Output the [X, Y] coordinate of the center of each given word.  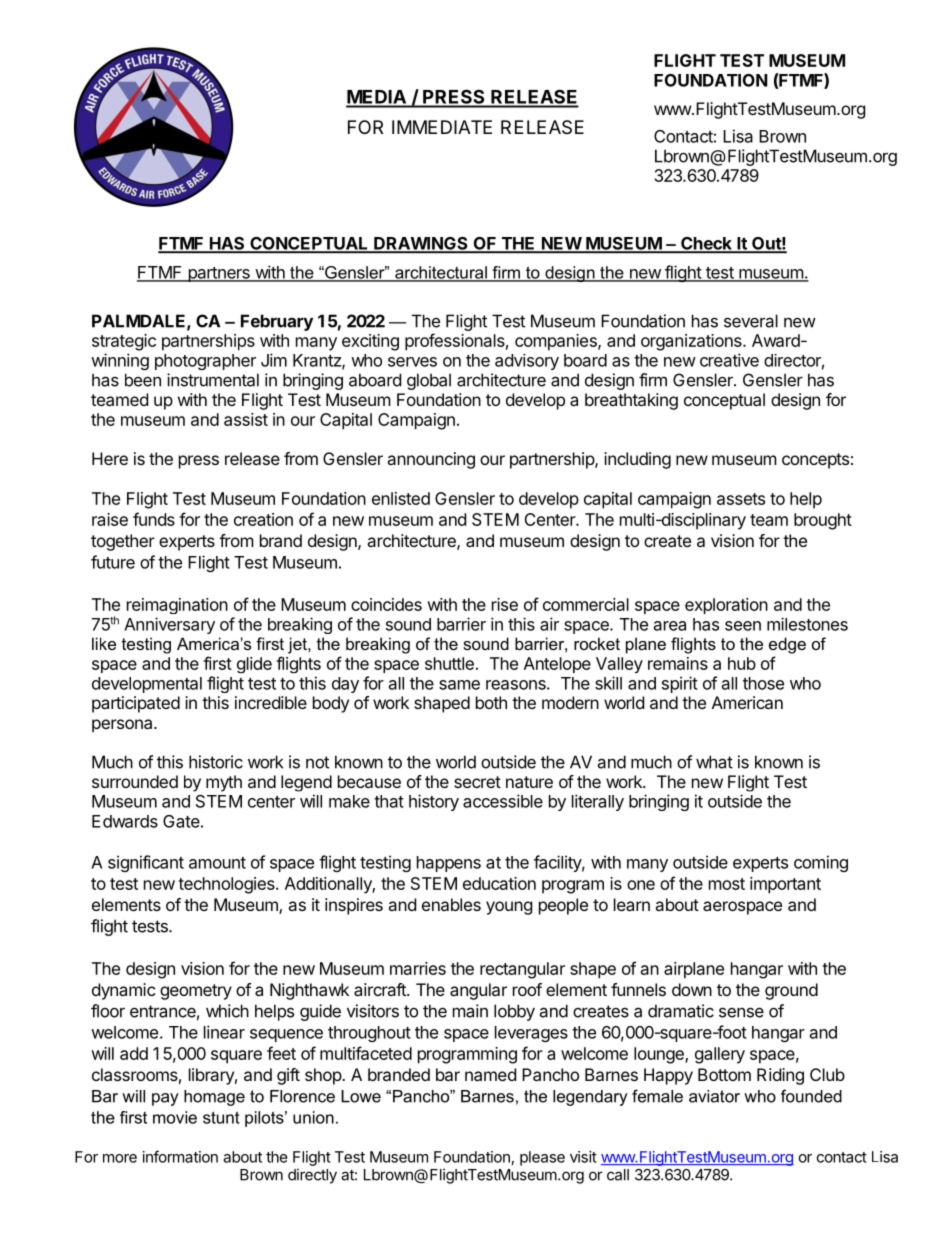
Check [706, 244]
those [763, 683]
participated [136, 704]
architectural [441, 273]
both [491, 702]
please [542, 1158]
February [277, 322]
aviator [714, 1096]
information [180, 1156]
